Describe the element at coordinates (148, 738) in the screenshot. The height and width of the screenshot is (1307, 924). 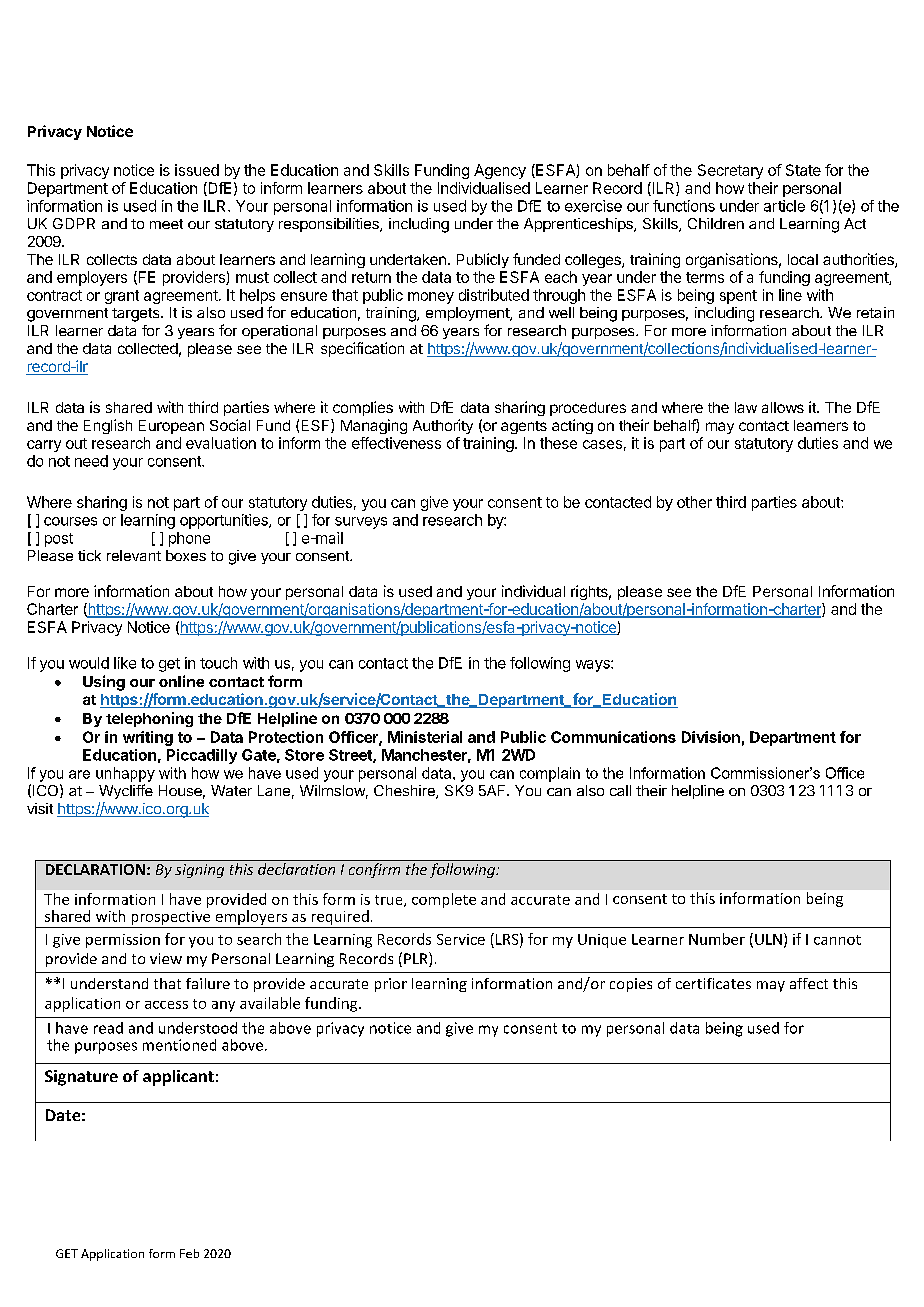
I see `writing` at that location.
